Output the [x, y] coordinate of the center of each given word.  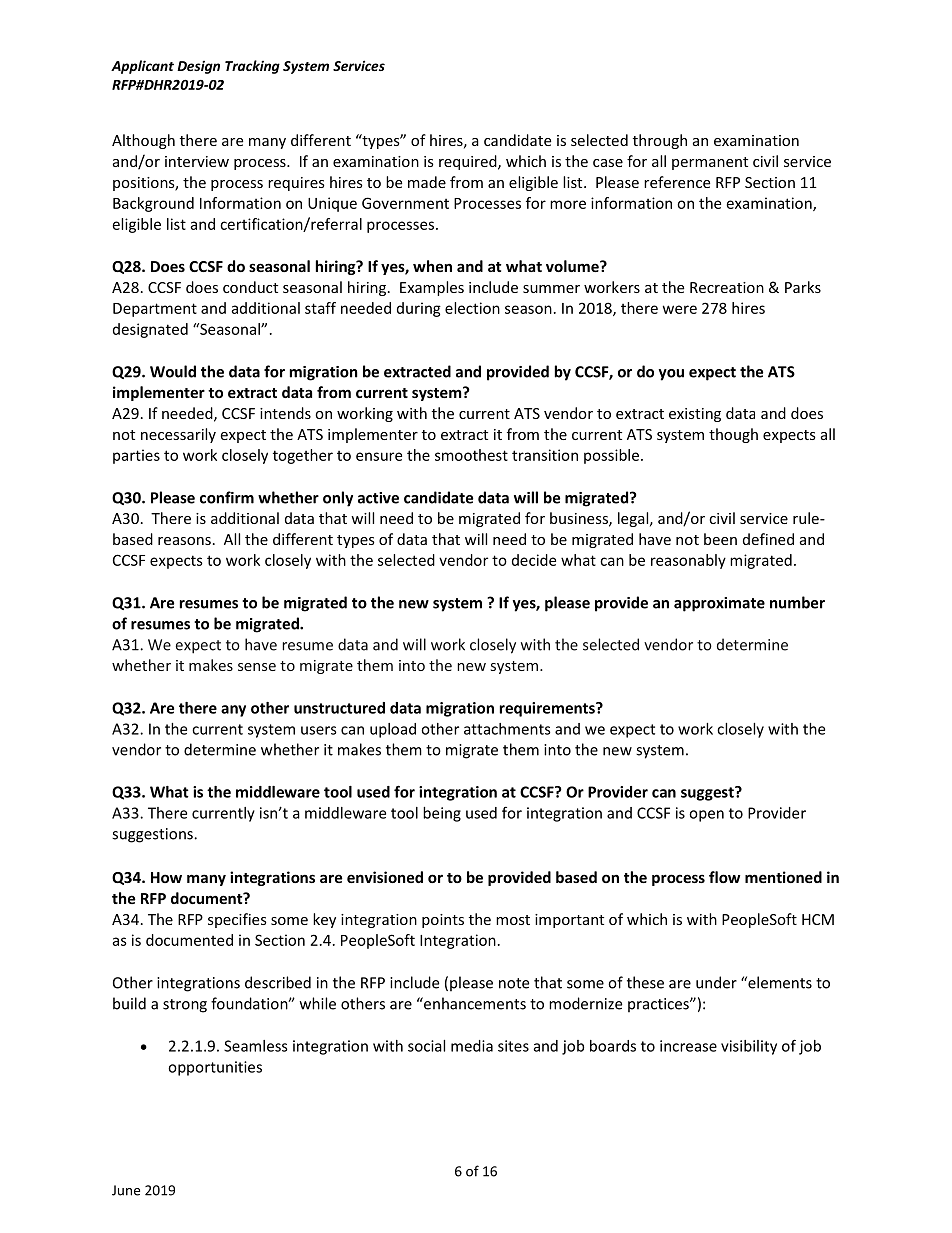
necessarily [178, 435]
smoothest [471, 455]
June [126, 1190]
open [706, 816]
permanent [710, 163]
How [166, 877]
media [472, 1046]
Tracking [252, 67]
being [442, 814]
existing [695, 415]
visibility [749, 1047]
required [469, 162]
